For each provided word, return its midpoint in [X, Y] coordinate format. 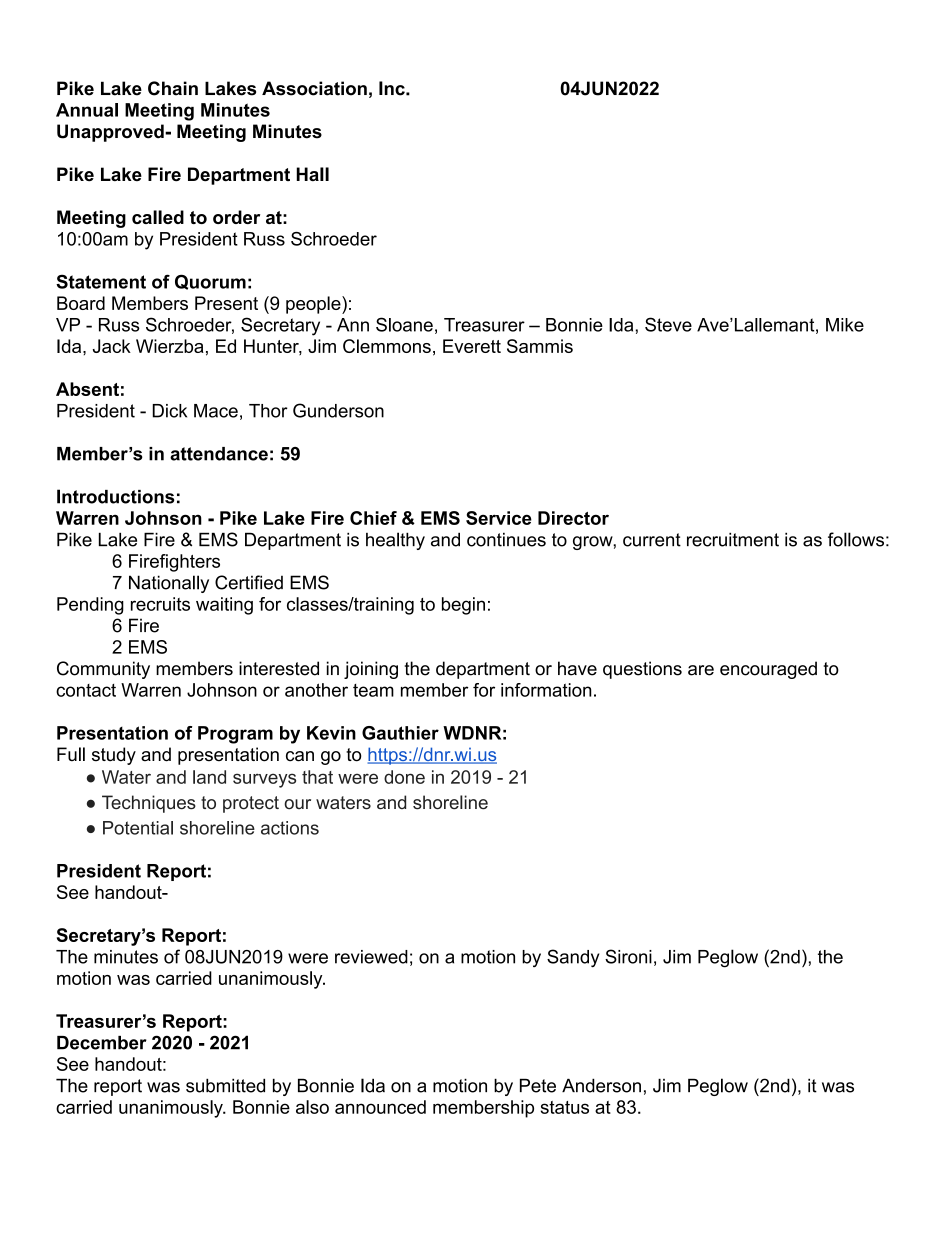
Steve [668, 324]
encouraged [768, 670]
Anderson [601, 1085]
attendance [219, 454]
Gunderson [338, 410]
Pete [538, 1085]
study [114, 756]
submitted [225, 1085]
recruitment [733, 539]
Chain [173, 88]
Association [314, 88]
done [404, 777]
